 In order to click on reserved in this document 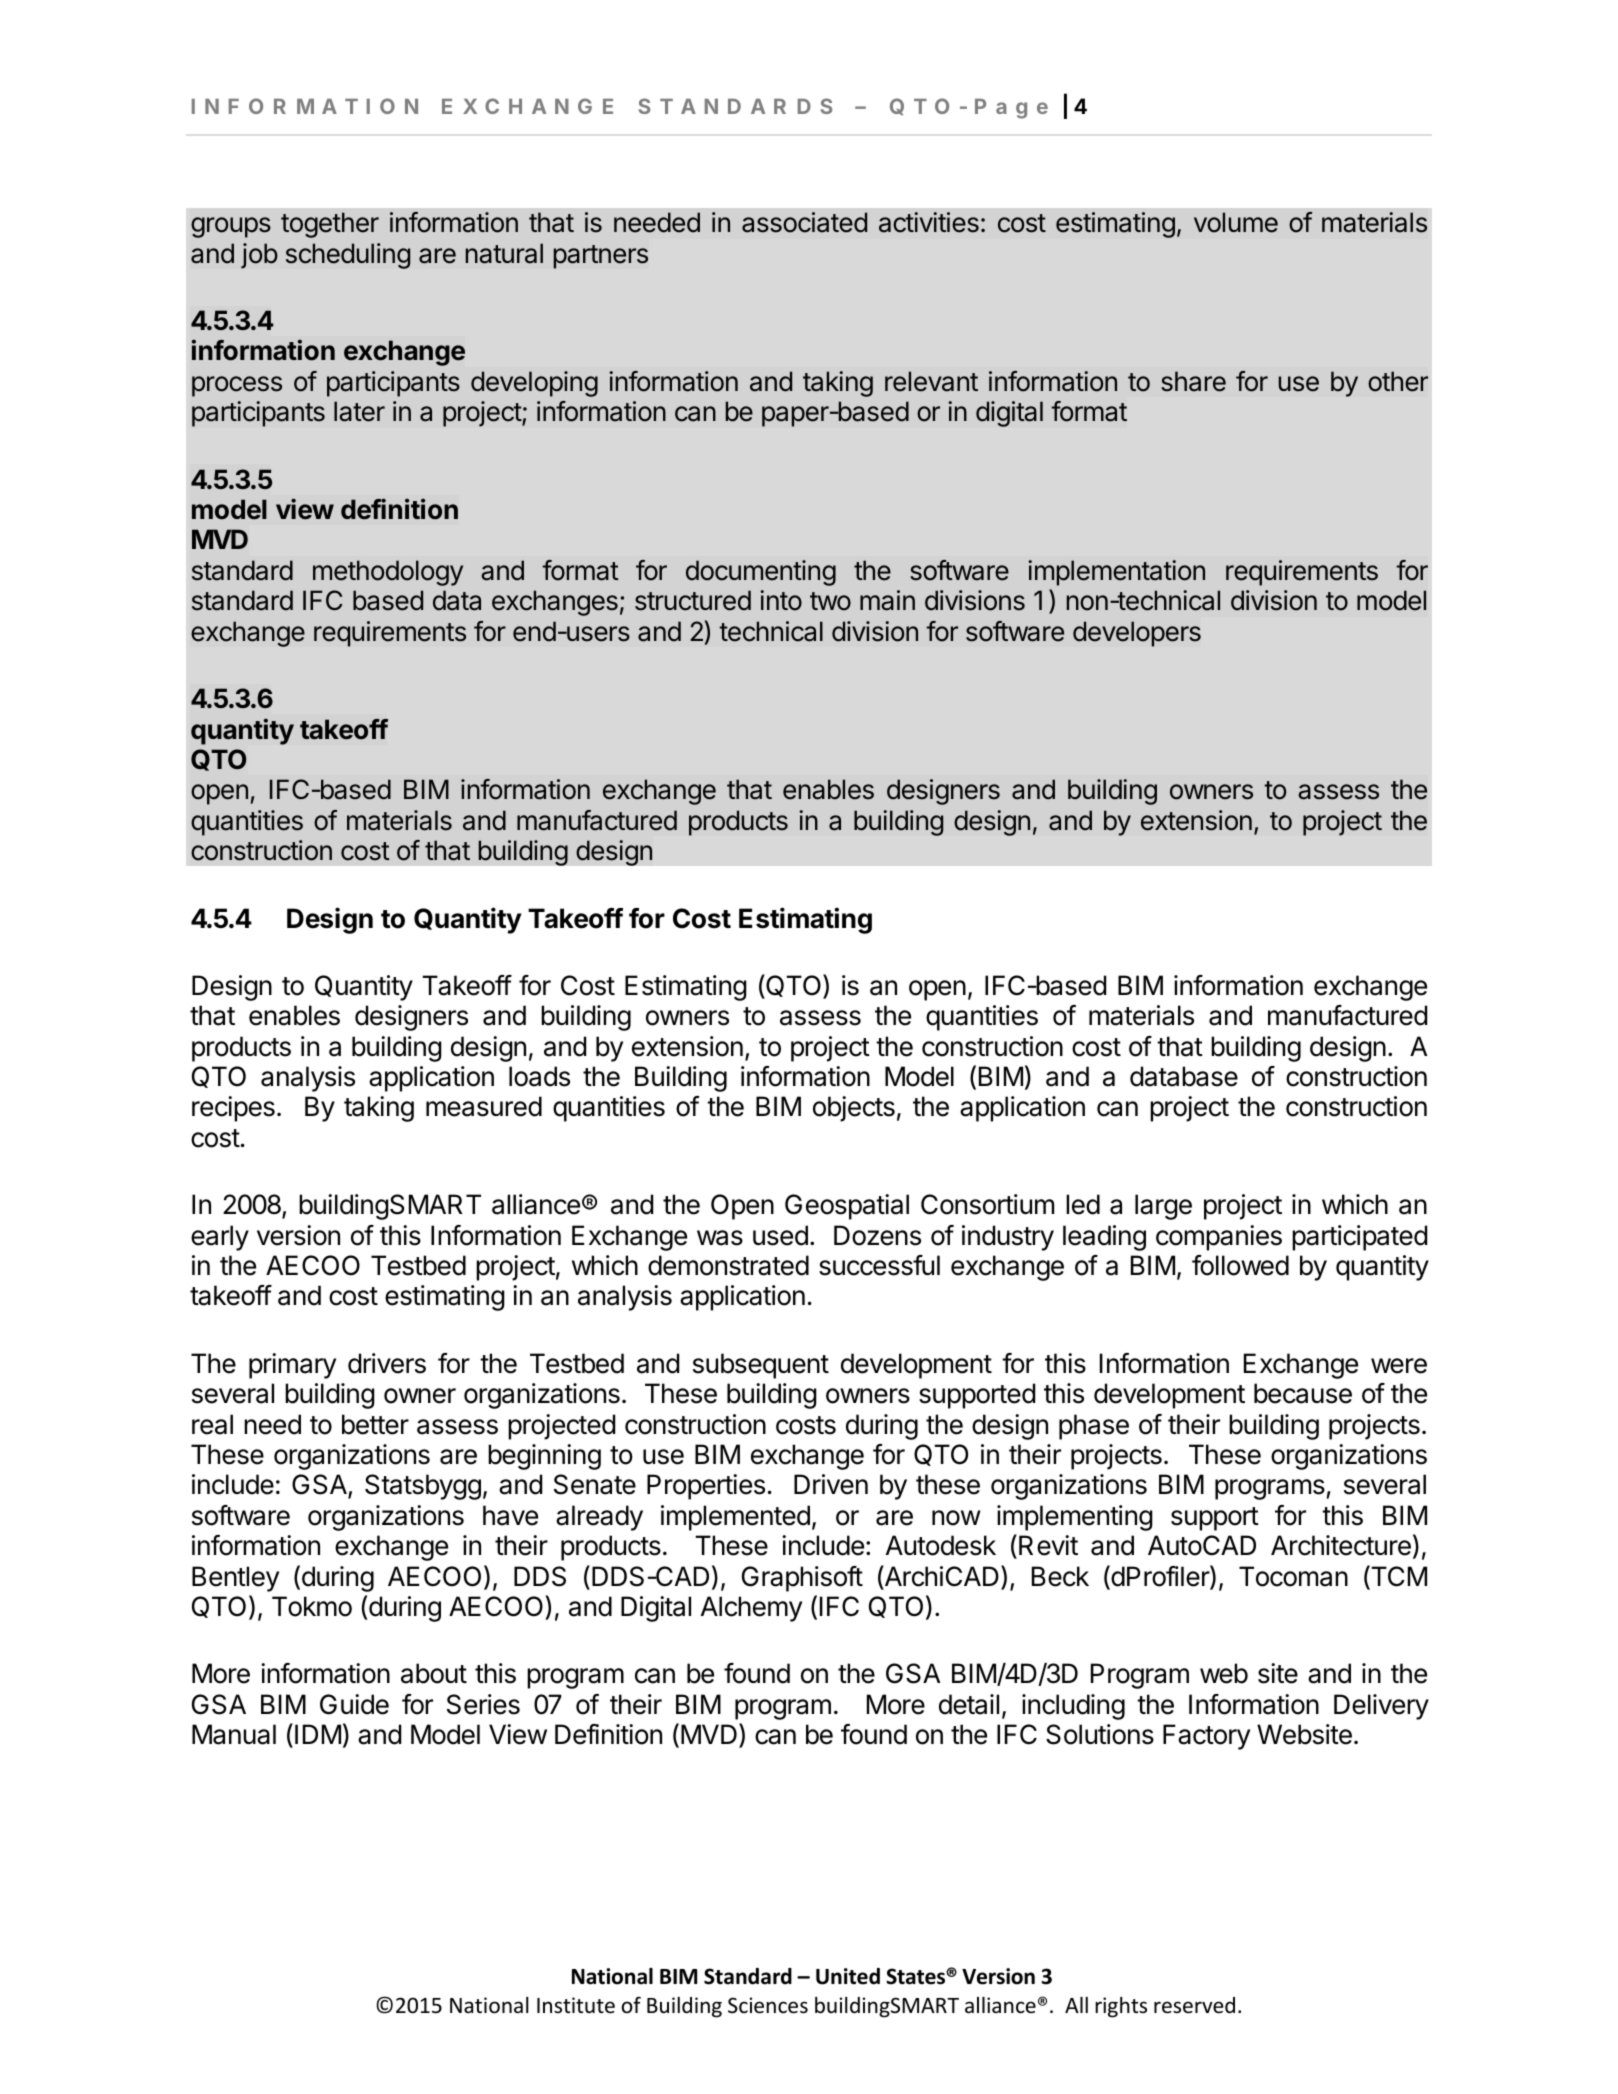, I will do `click(1194, 2005)`.
